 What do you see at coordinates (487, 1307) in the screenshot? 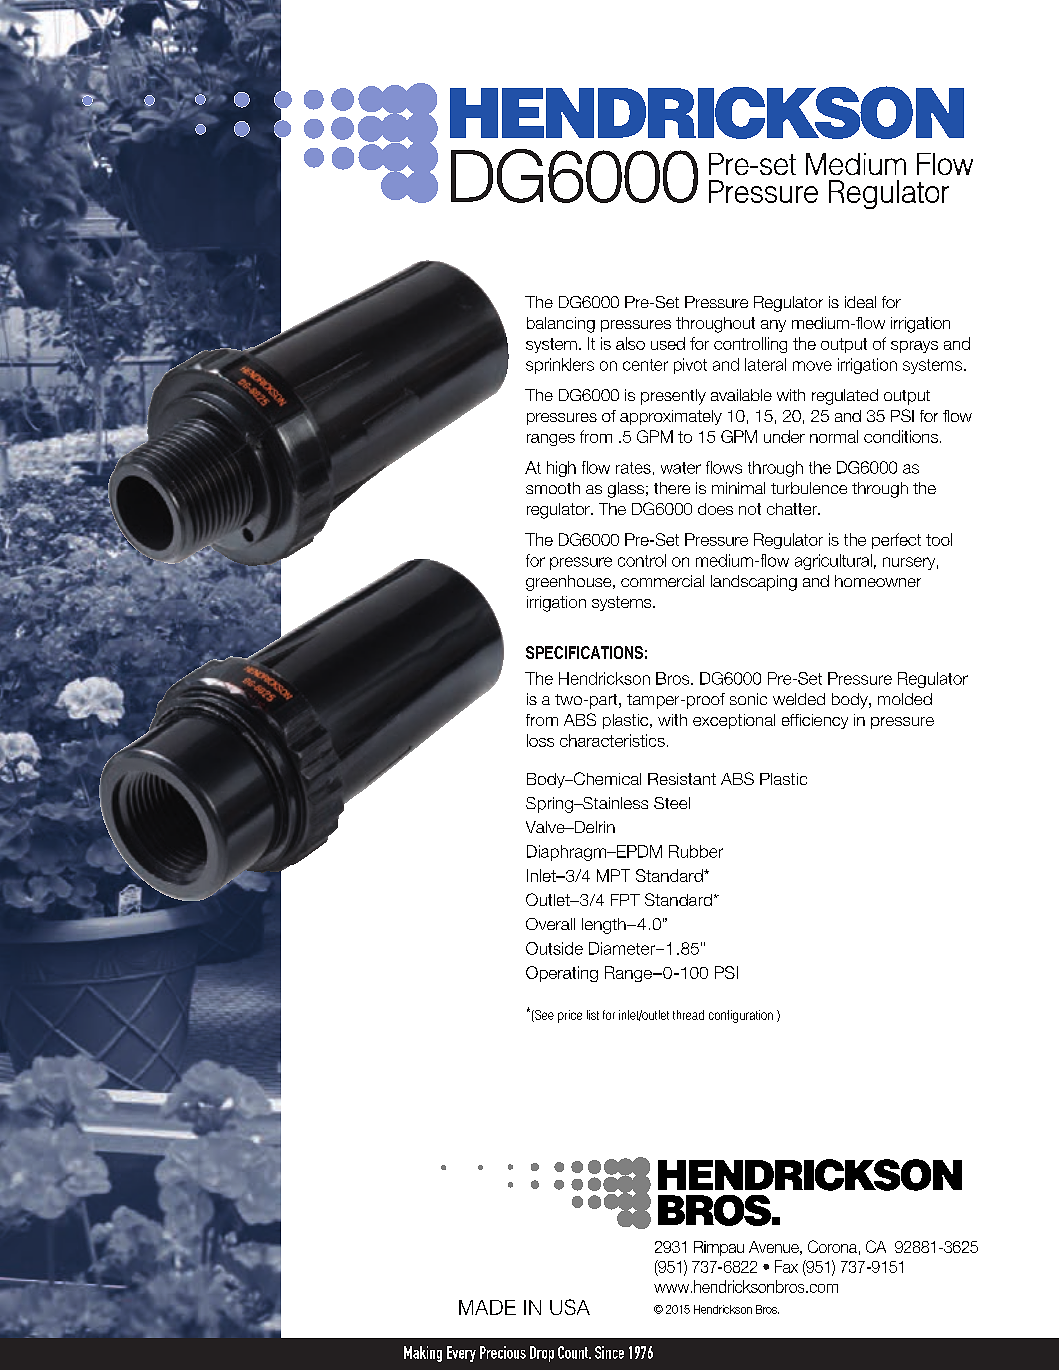
I see `MADE` at bounding box center [487, 1307].
